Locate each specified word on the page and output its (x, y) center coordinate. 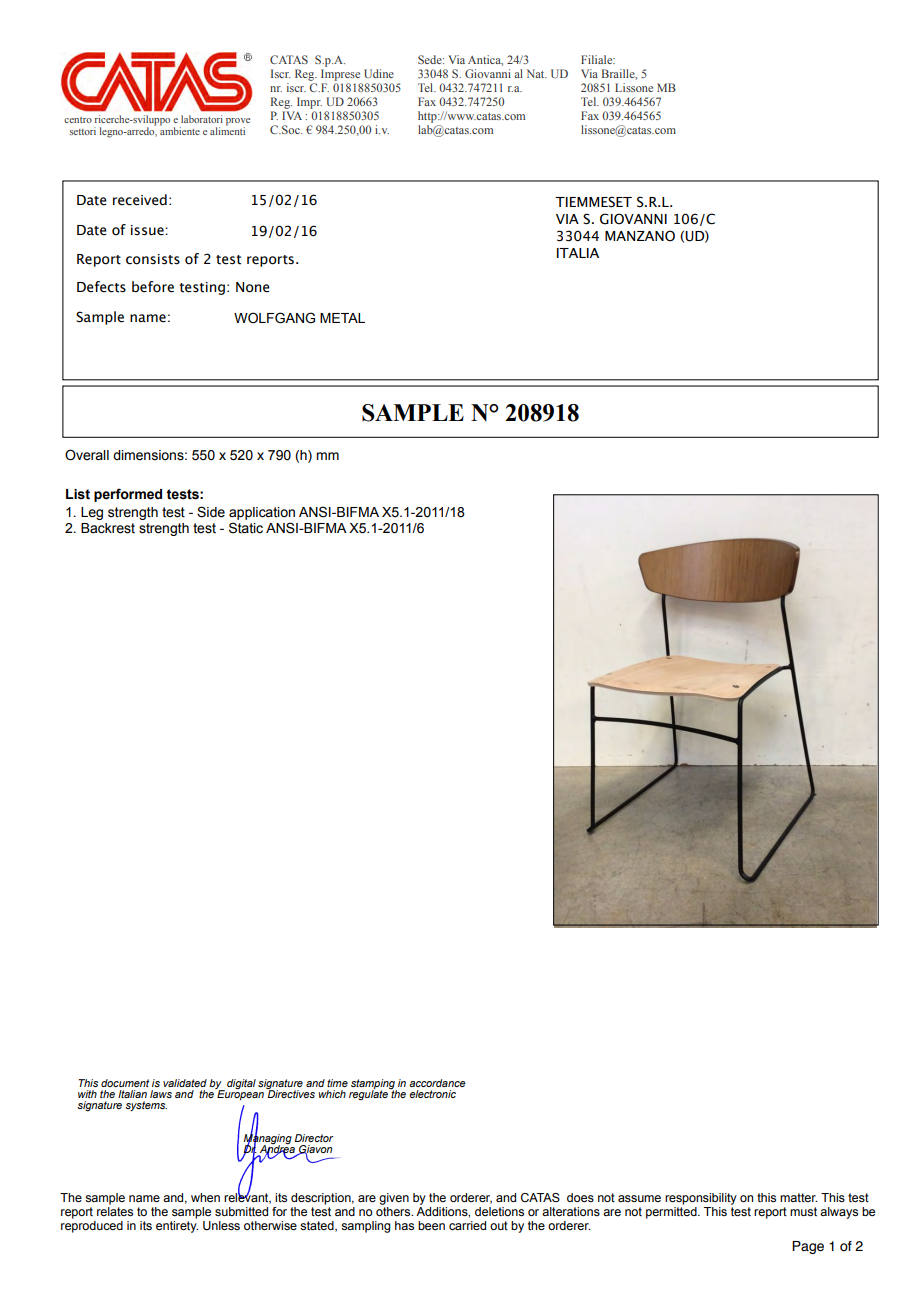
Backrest (108, 528)
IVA (292, 115)
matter (798, 1197)
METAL (342, 318)
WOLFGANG (274, 318)
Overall (87, 455)
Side (211, 512)
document (125, 1083)
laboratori (202, 119)
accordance (437, 1083)
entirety (177, 1227)
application (262, 515)
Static (246, 528)
